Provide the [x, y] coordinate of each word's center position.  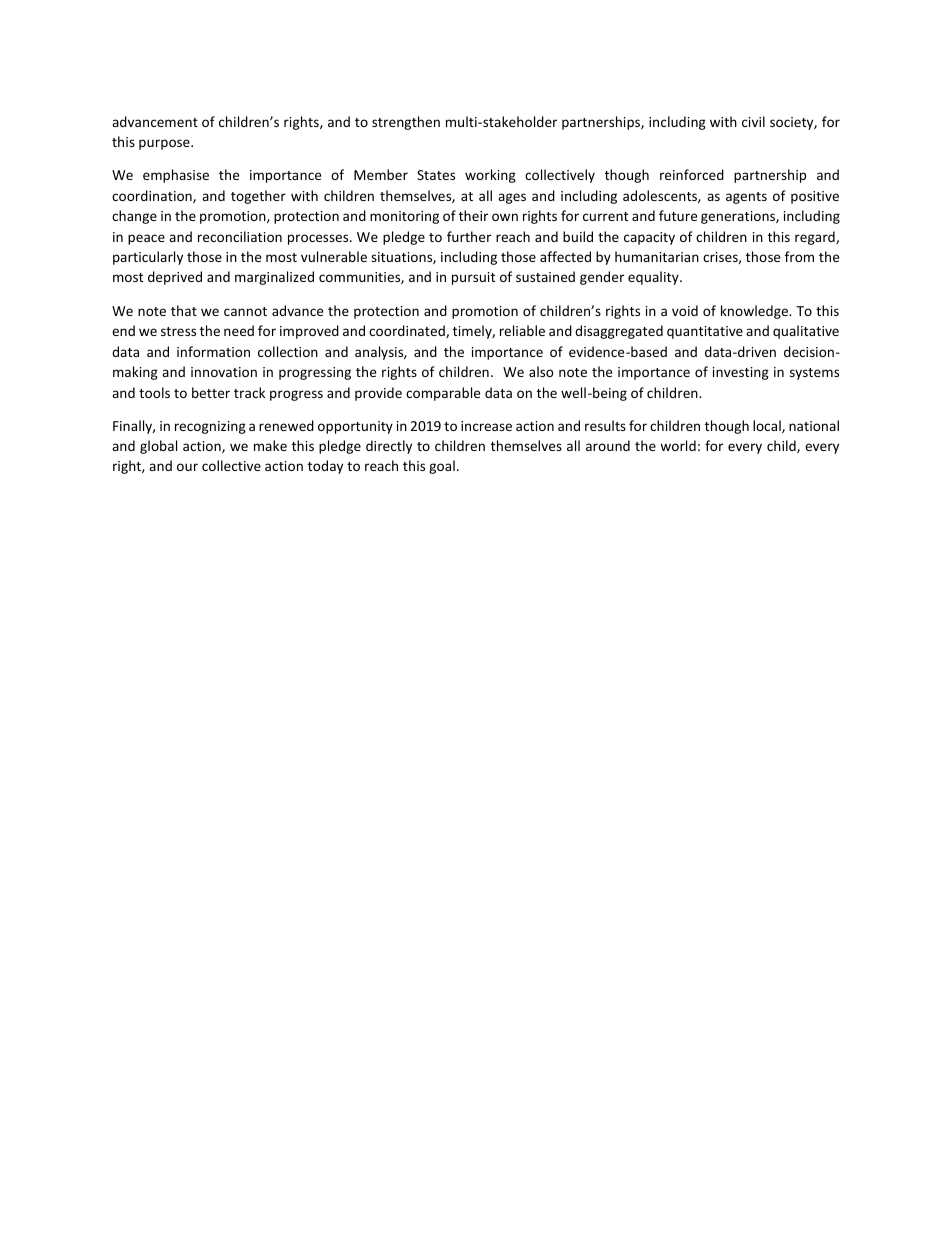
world [678, 445]
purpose [165, 144]
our [187, 467]
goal [442, 467]
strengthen [406, 123]
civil [753, 121]
